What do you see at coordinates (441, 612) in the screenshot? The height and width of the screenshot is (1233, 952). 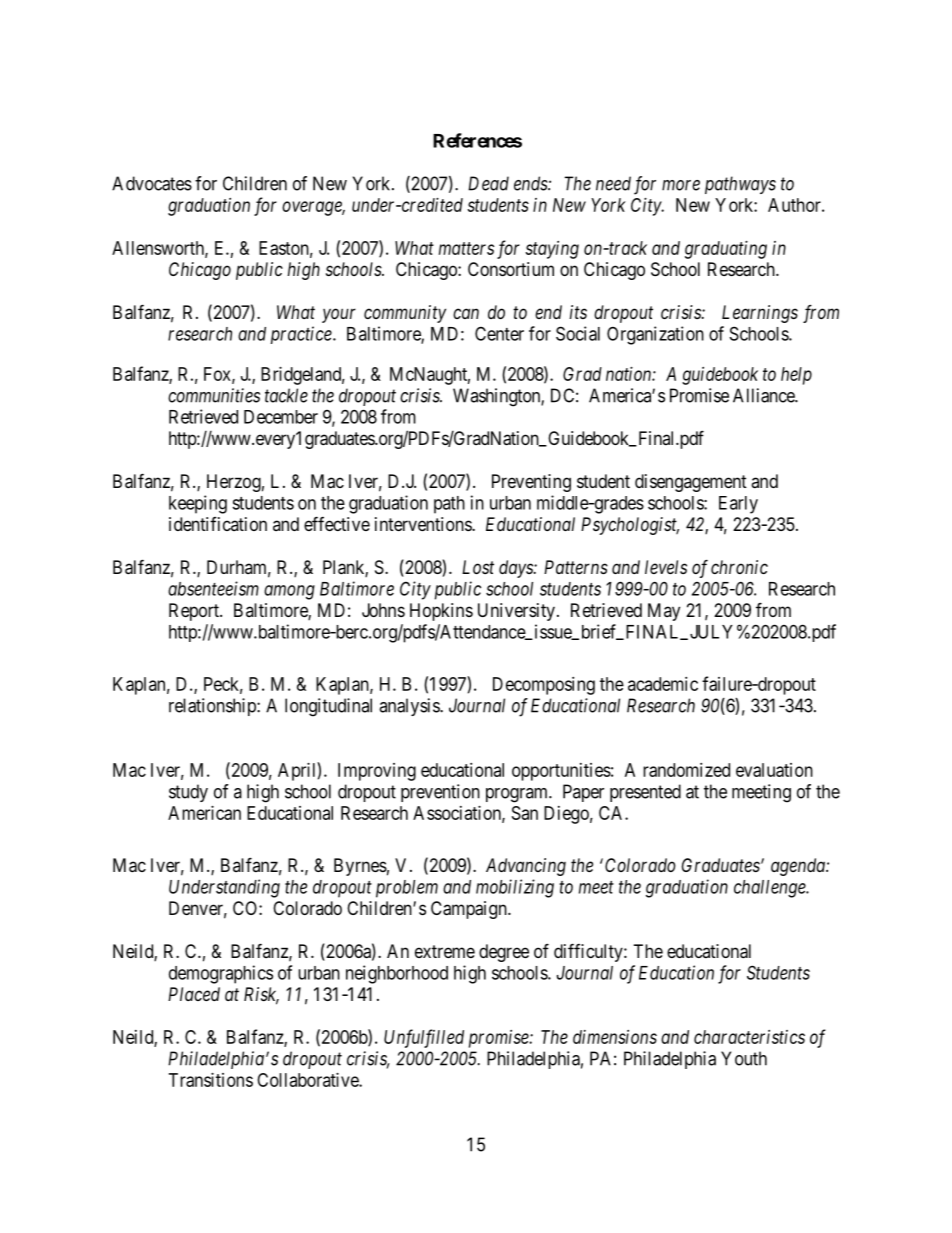 I see `Hopkins` at bounding box center [441, 612].
